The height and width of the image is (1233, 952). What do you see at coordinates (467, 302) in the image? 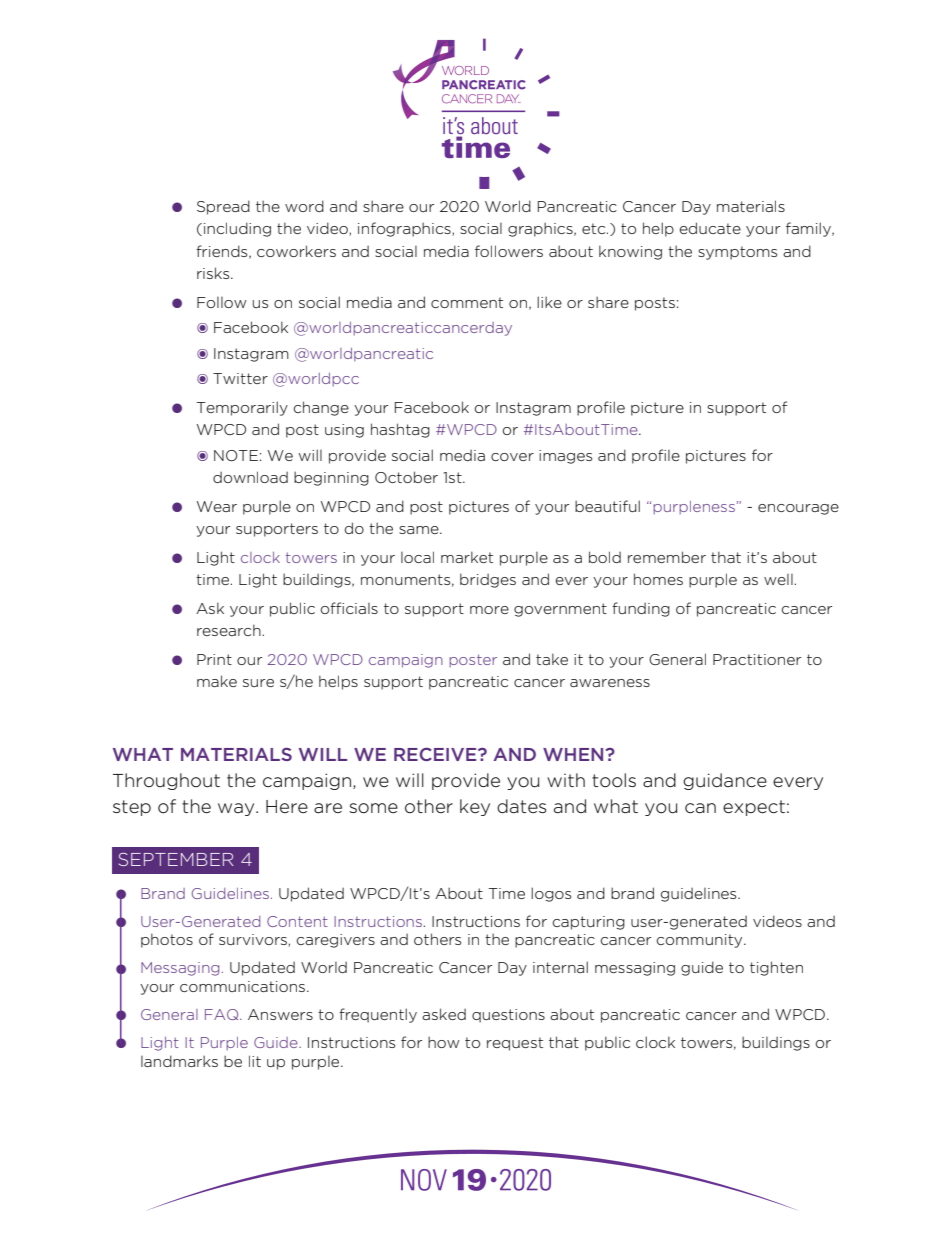
I see `comment` at bounding box center [467, 302].
